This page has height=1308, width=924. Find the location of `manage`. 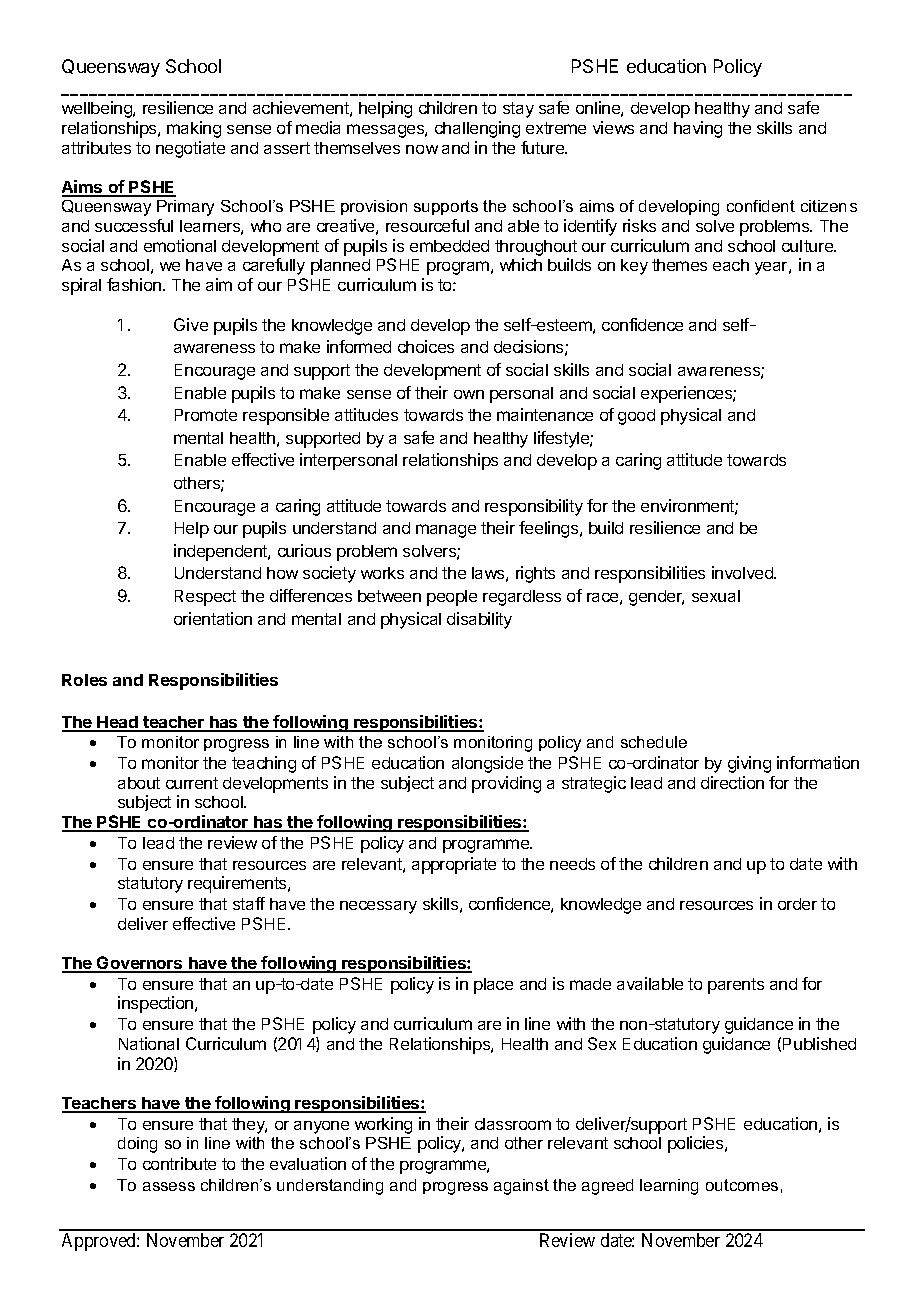

manage is located at coordinates (446, 531).
